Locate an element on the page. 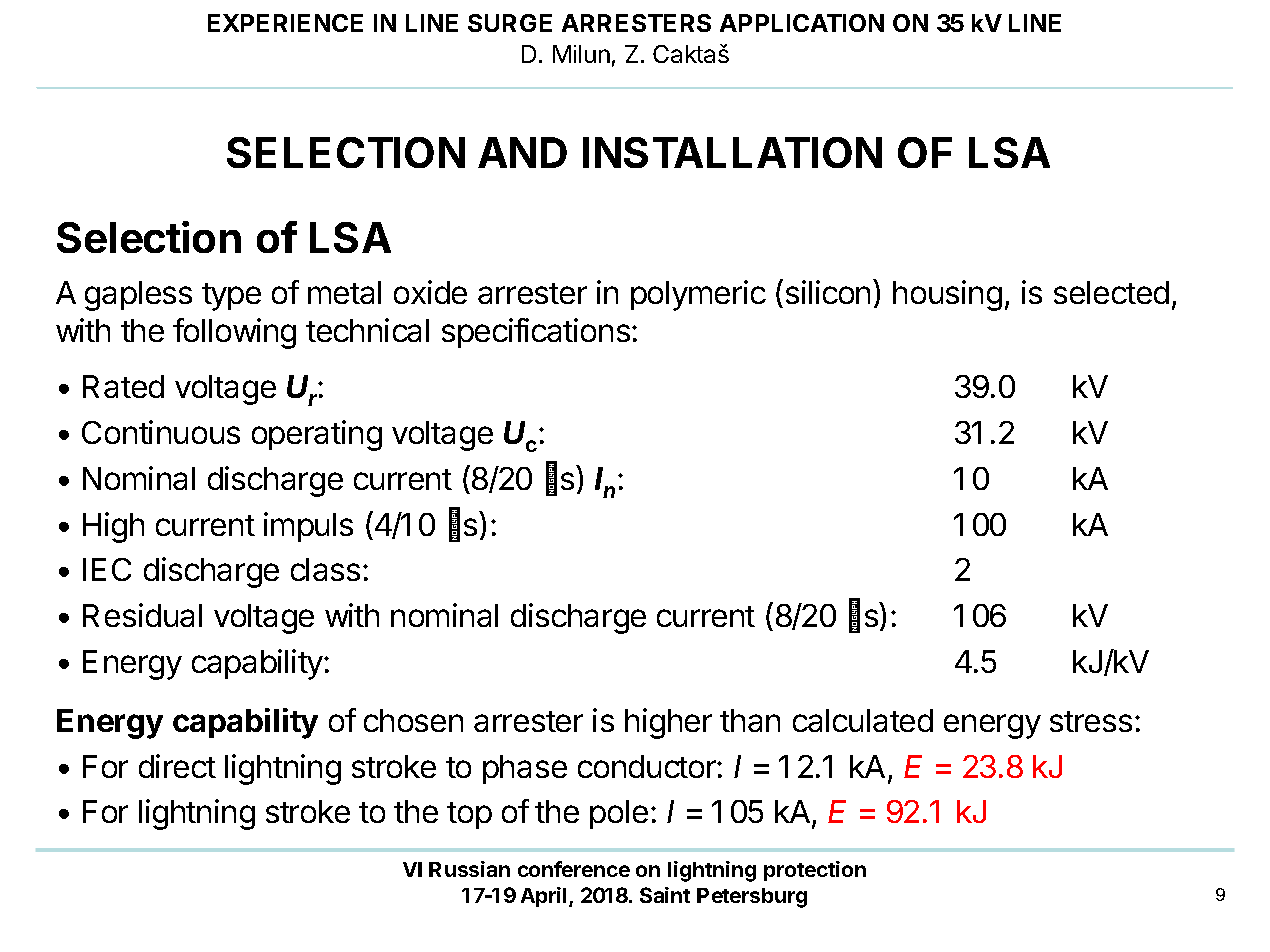 Image resolution: width=1270 pixels, height=952 pixels. specifications is located at coordinates (536, 333).
